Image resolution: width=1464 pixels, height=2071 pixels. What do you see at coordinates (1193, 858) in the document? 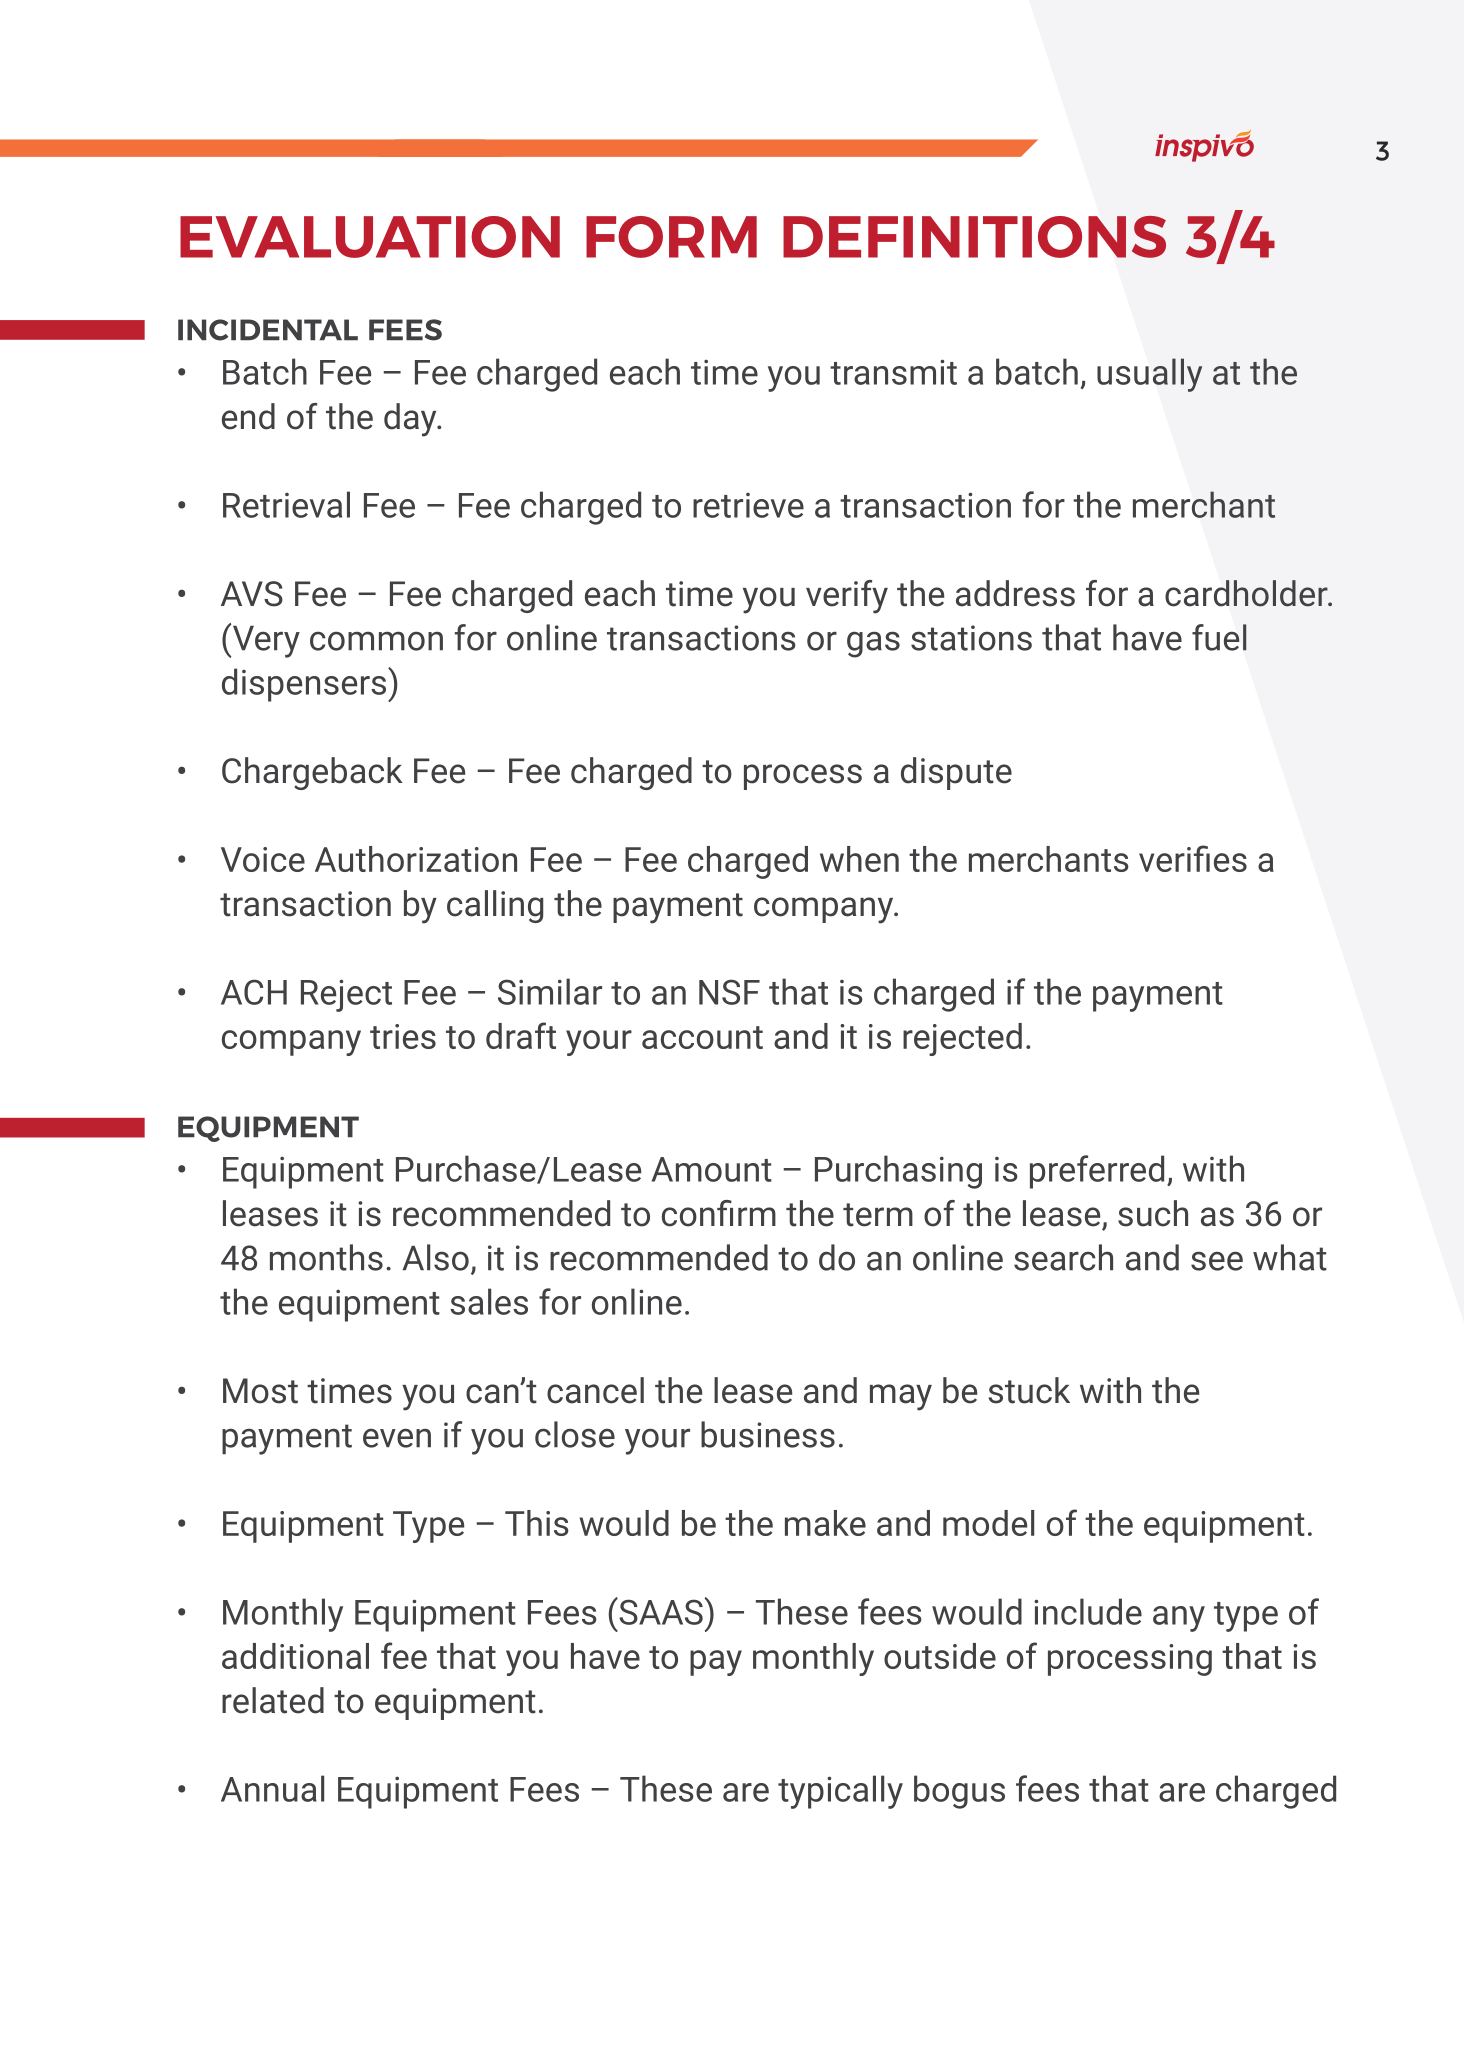
I see `verifies` at bounding box center [1193, 858].
